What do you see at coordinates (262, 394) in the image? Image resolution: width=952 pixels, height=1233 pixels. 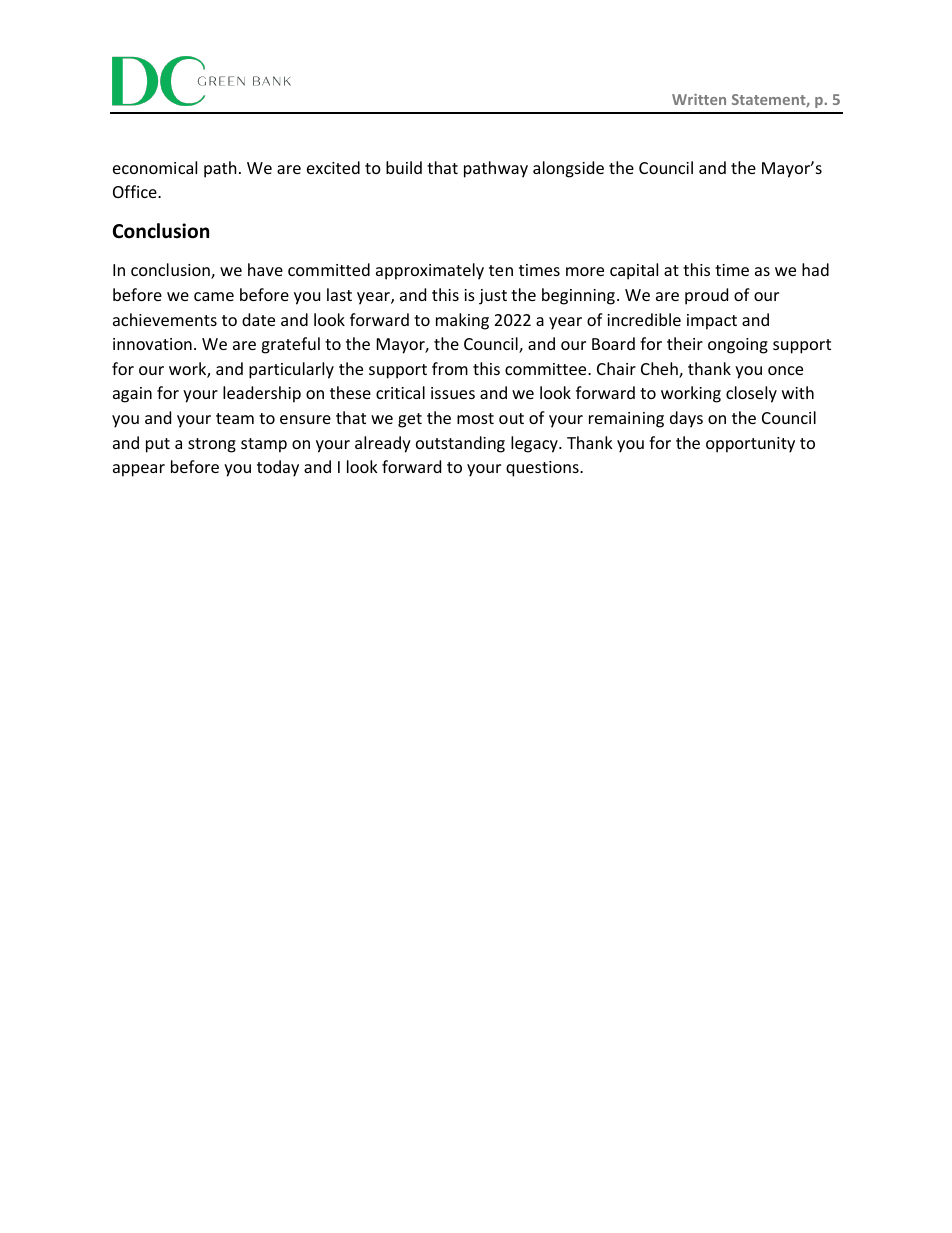 I see `leadership` at bounding box center [262, 394].
